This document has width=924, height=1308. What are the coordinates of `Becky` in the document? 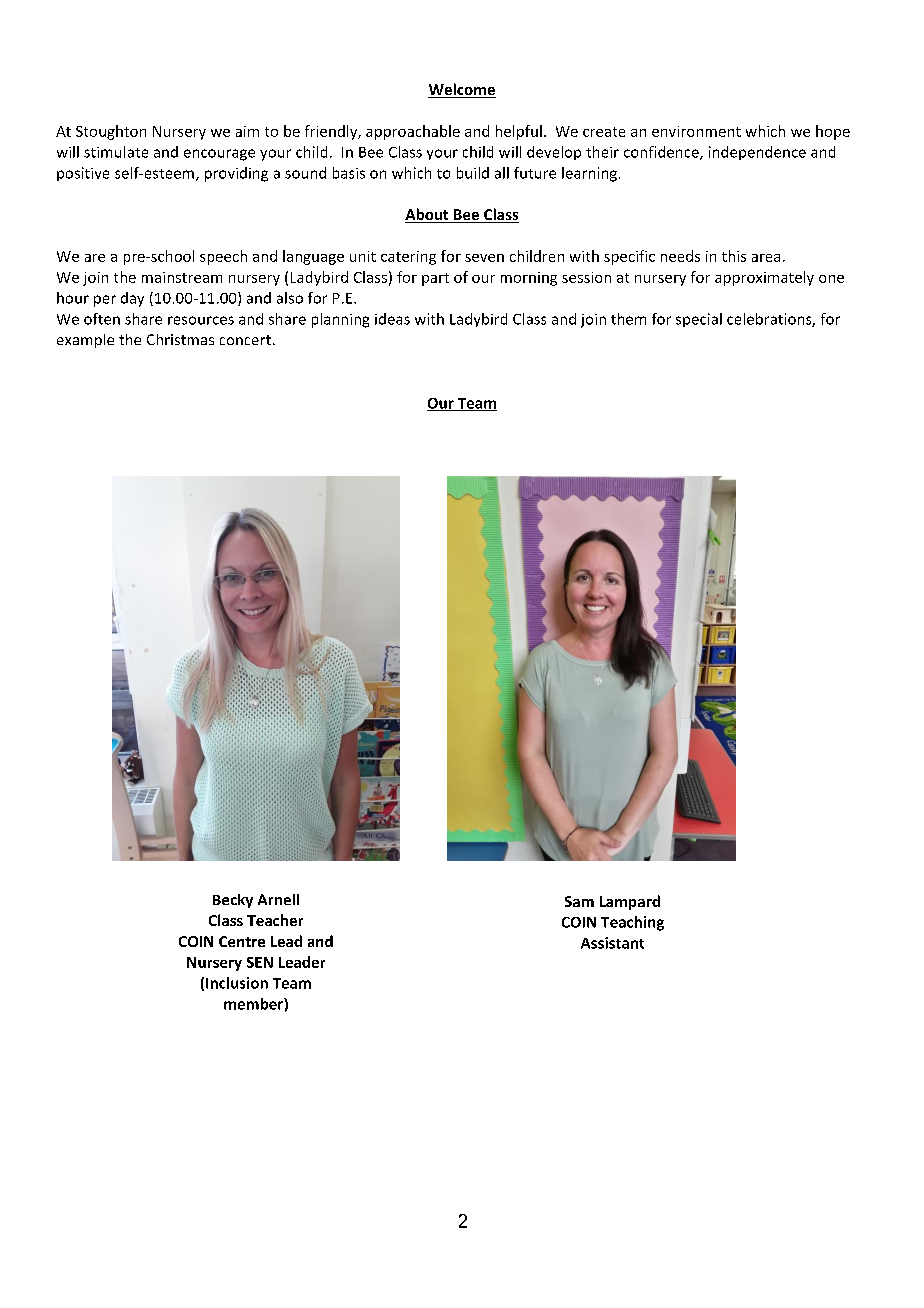 It's located at (233, 901).
